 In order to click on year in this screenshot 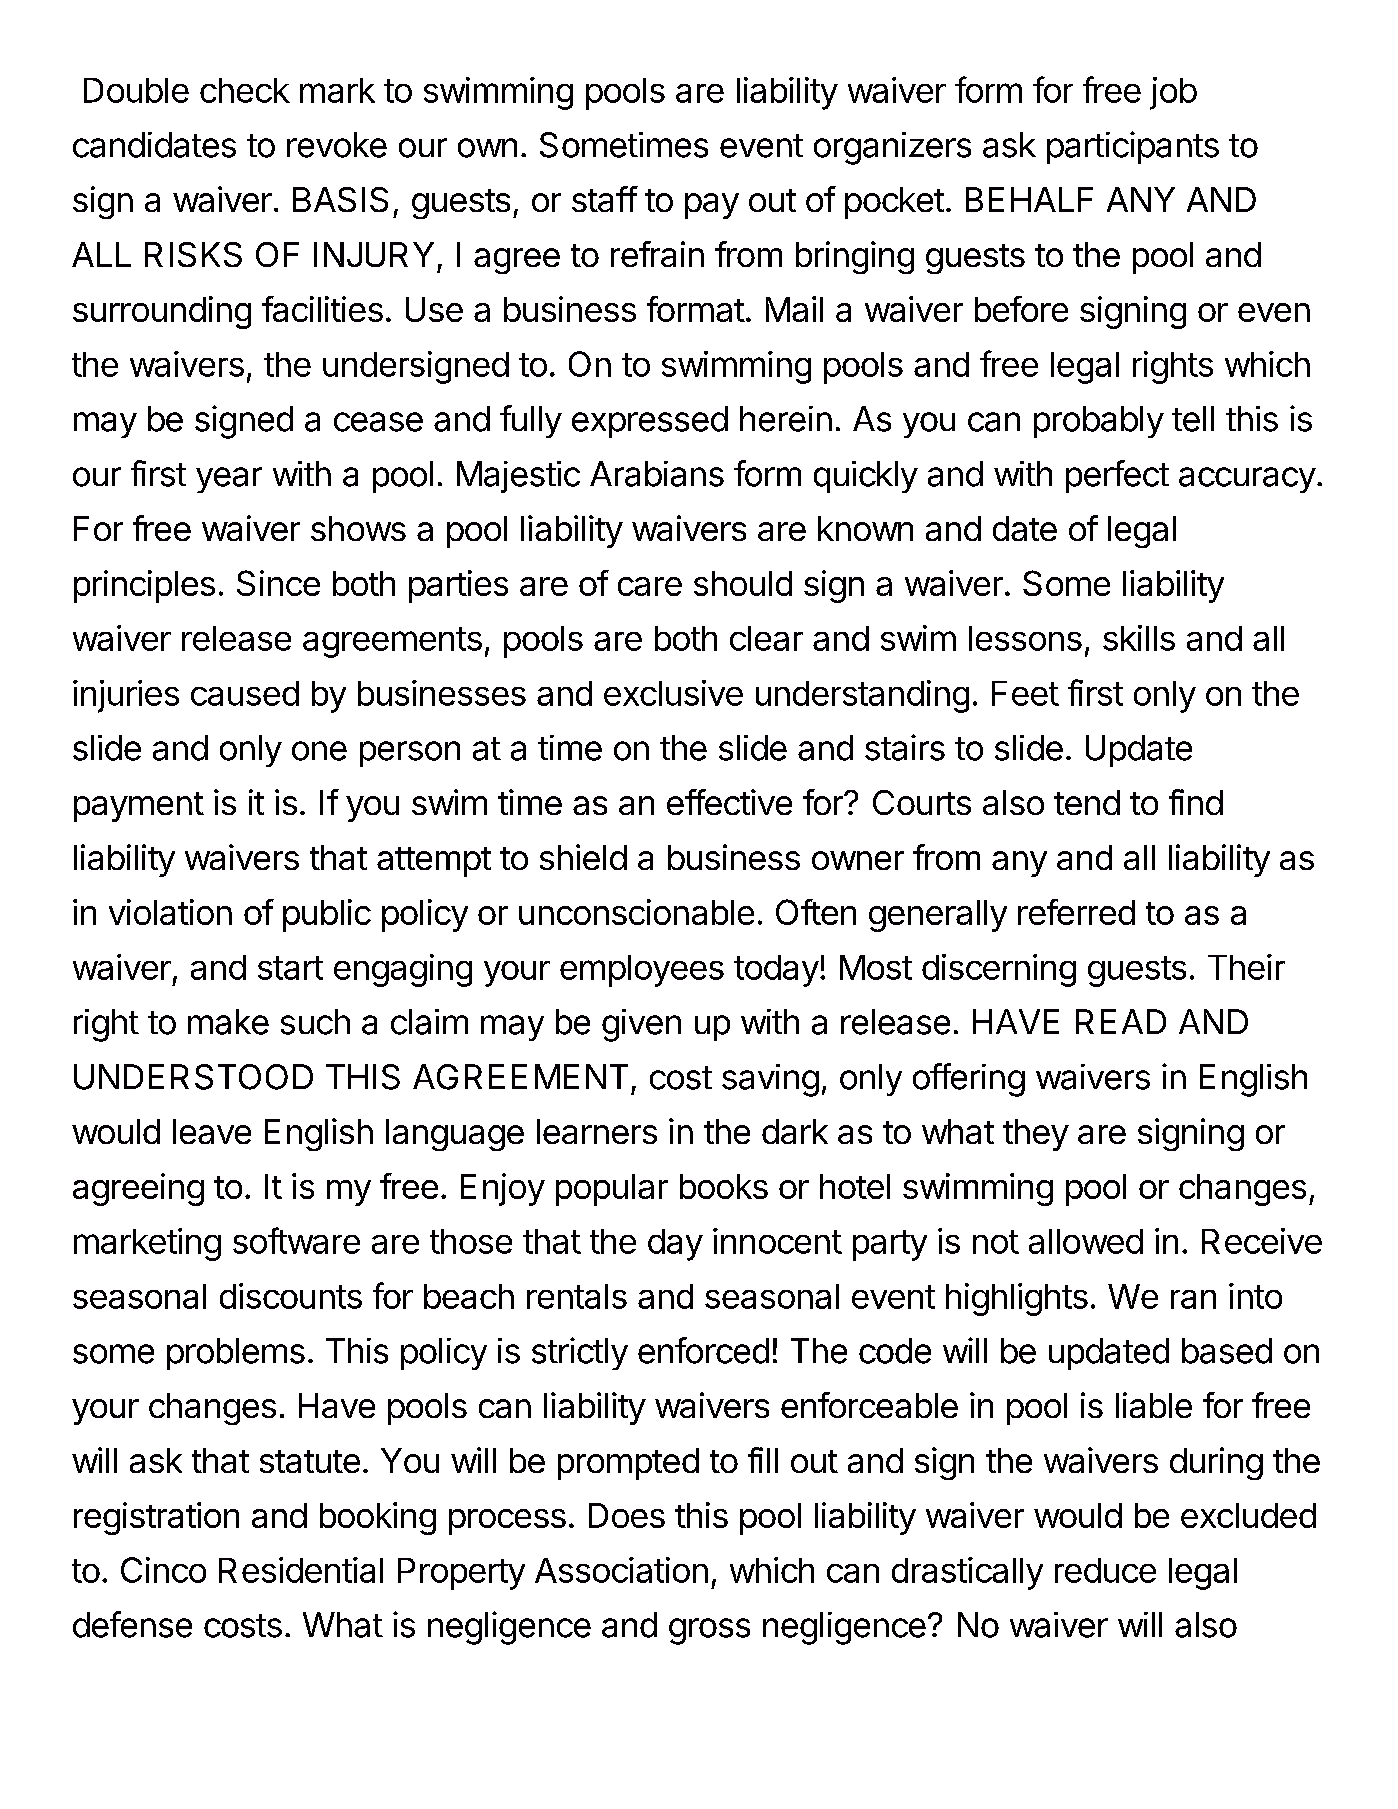, I will do `click(229, 480)`.
